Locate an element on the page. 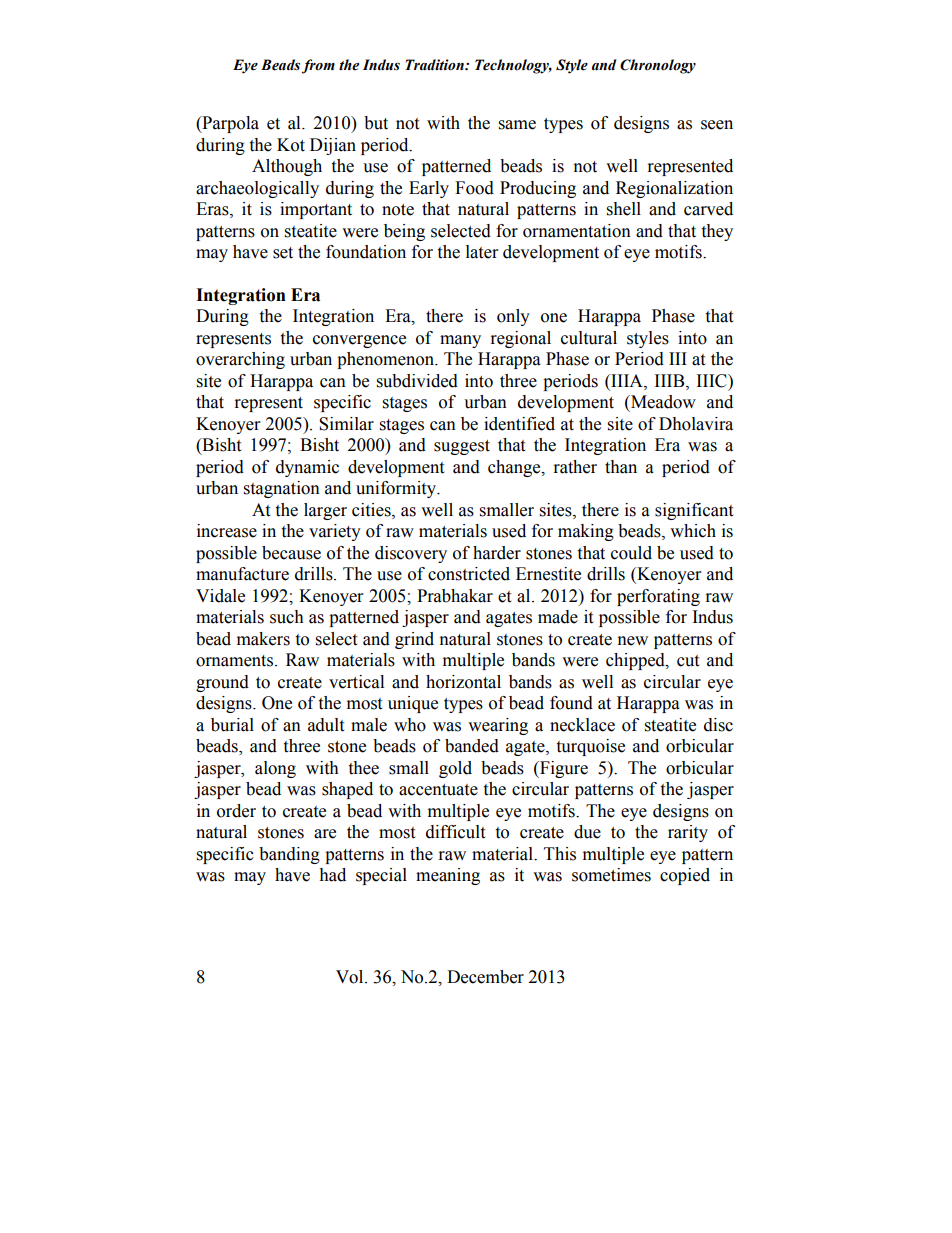  Tradition is located at coordinates (435, 65).
